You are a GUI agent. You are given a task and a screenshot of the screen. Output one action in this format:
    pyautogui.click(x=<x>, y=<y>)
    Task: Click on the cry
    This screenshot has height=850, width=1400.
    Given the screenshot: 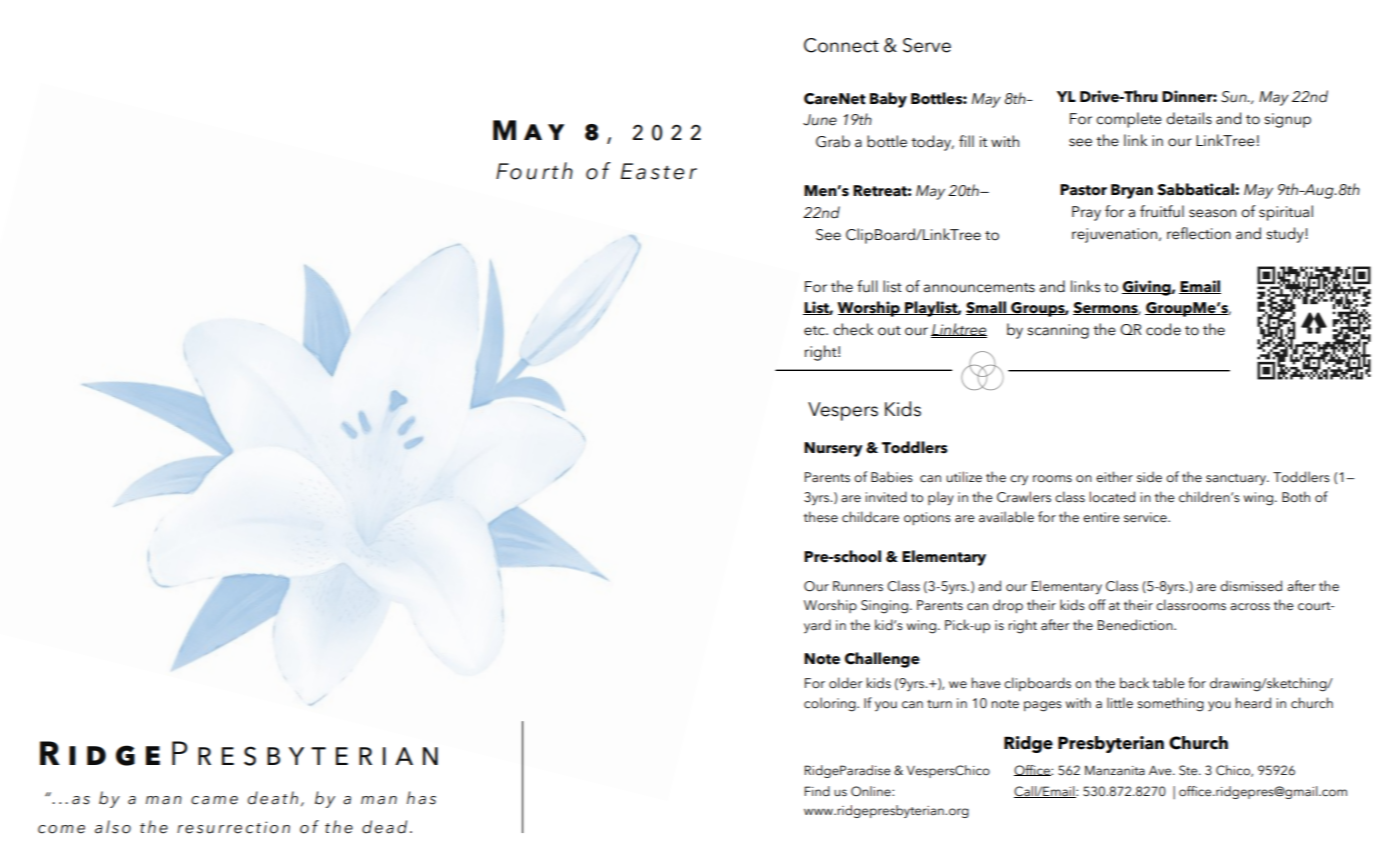 What is the action you would take?
    pyautogui.click(x=1019, y=480)
